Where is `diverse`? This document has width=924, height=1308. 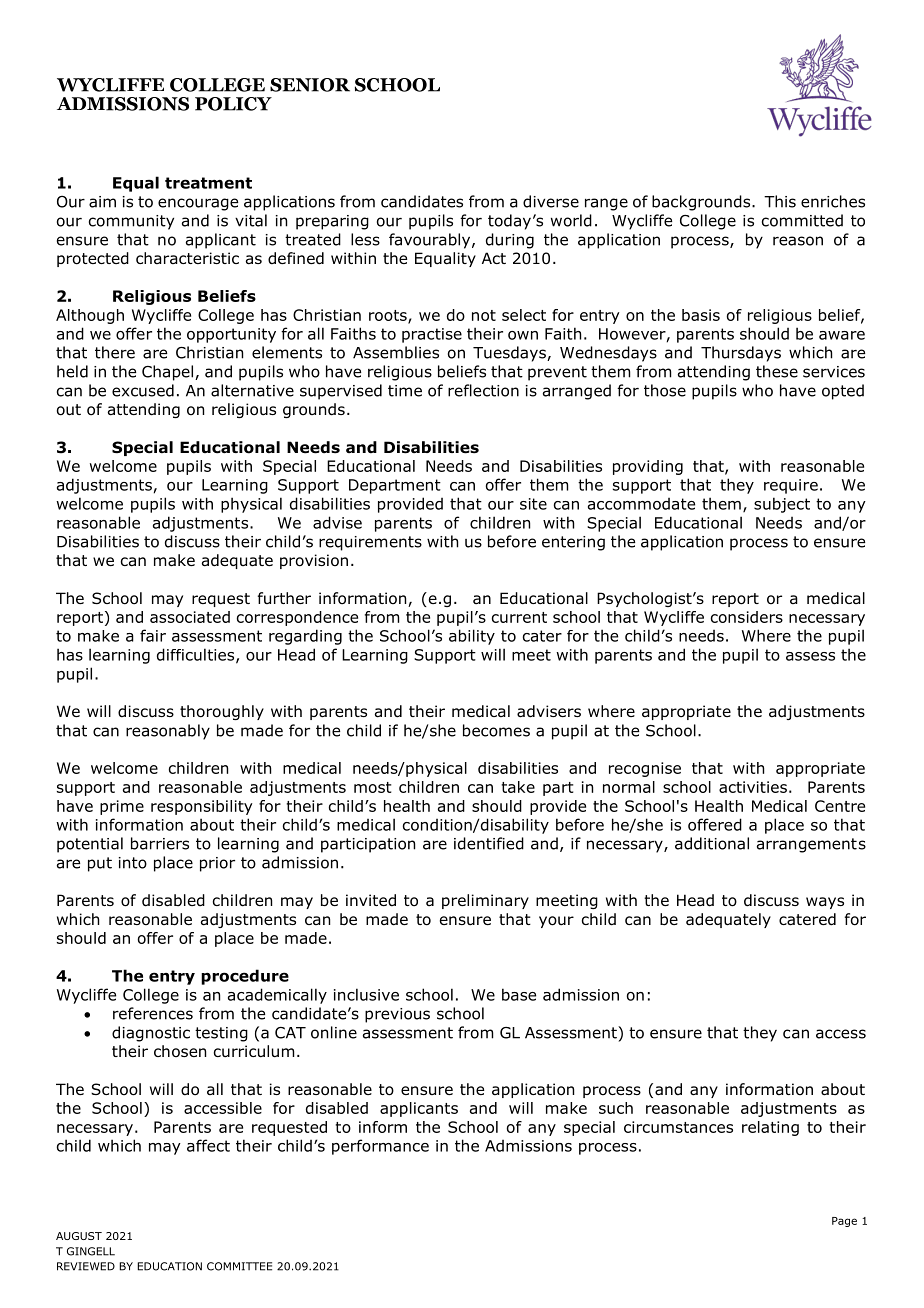
diverse is located at coordinates (551, 201).
